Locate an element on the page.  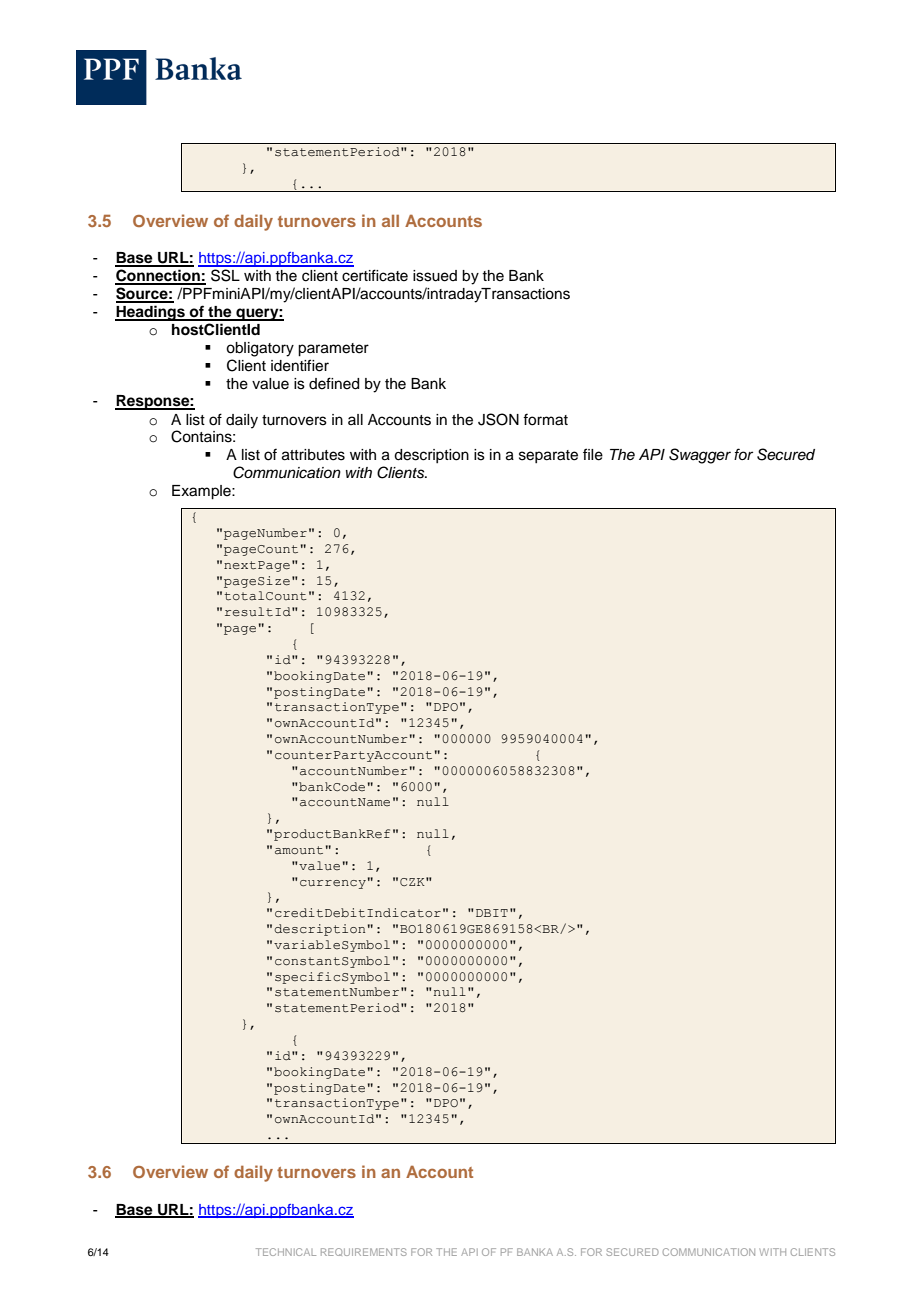
issued is located at coordinates (435, 276).
